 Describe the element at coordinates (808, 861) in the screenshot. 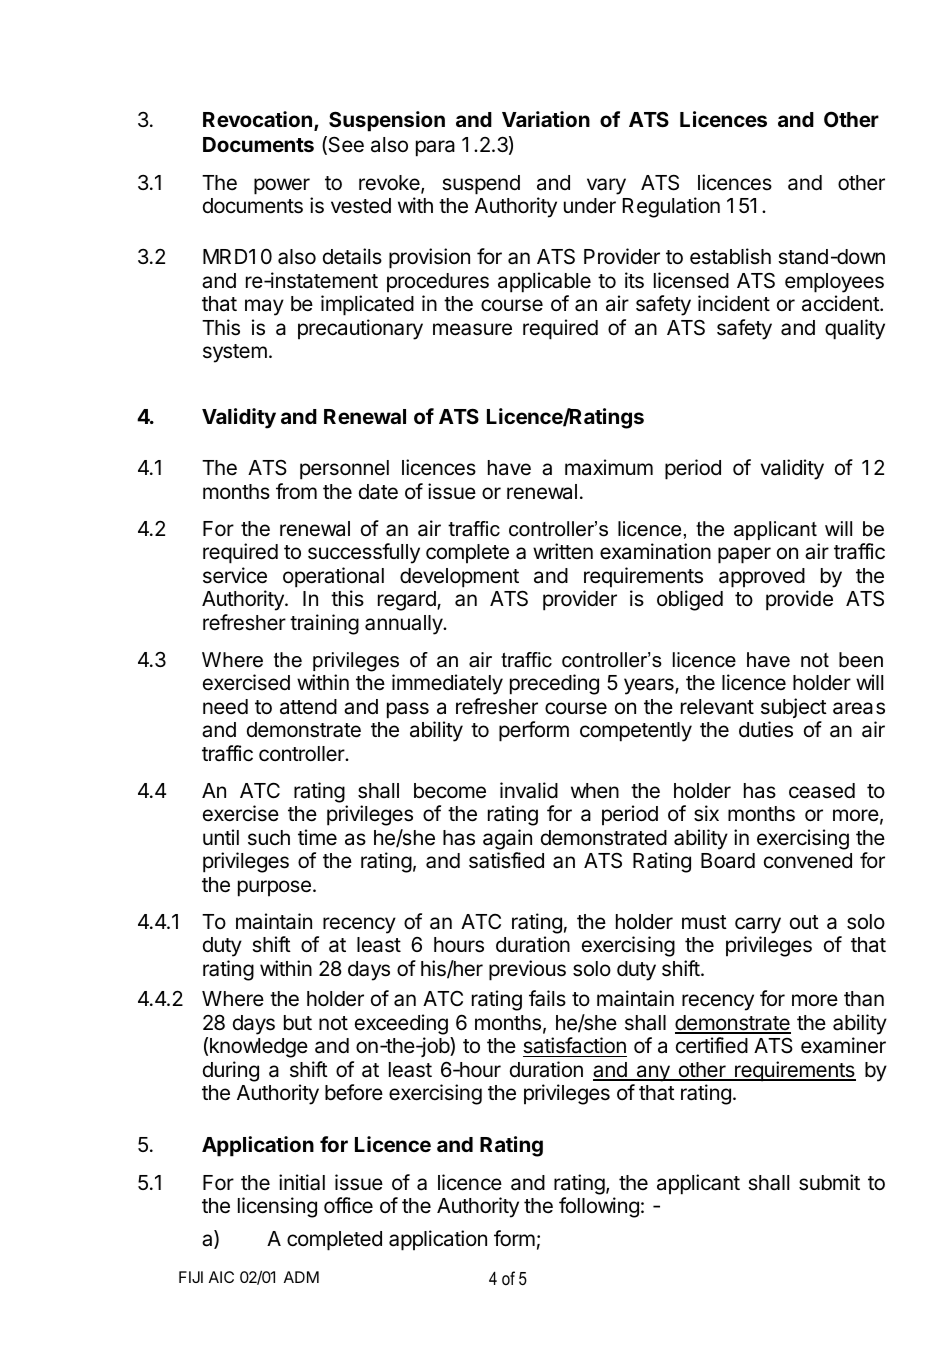

I see `convened` at that location.
